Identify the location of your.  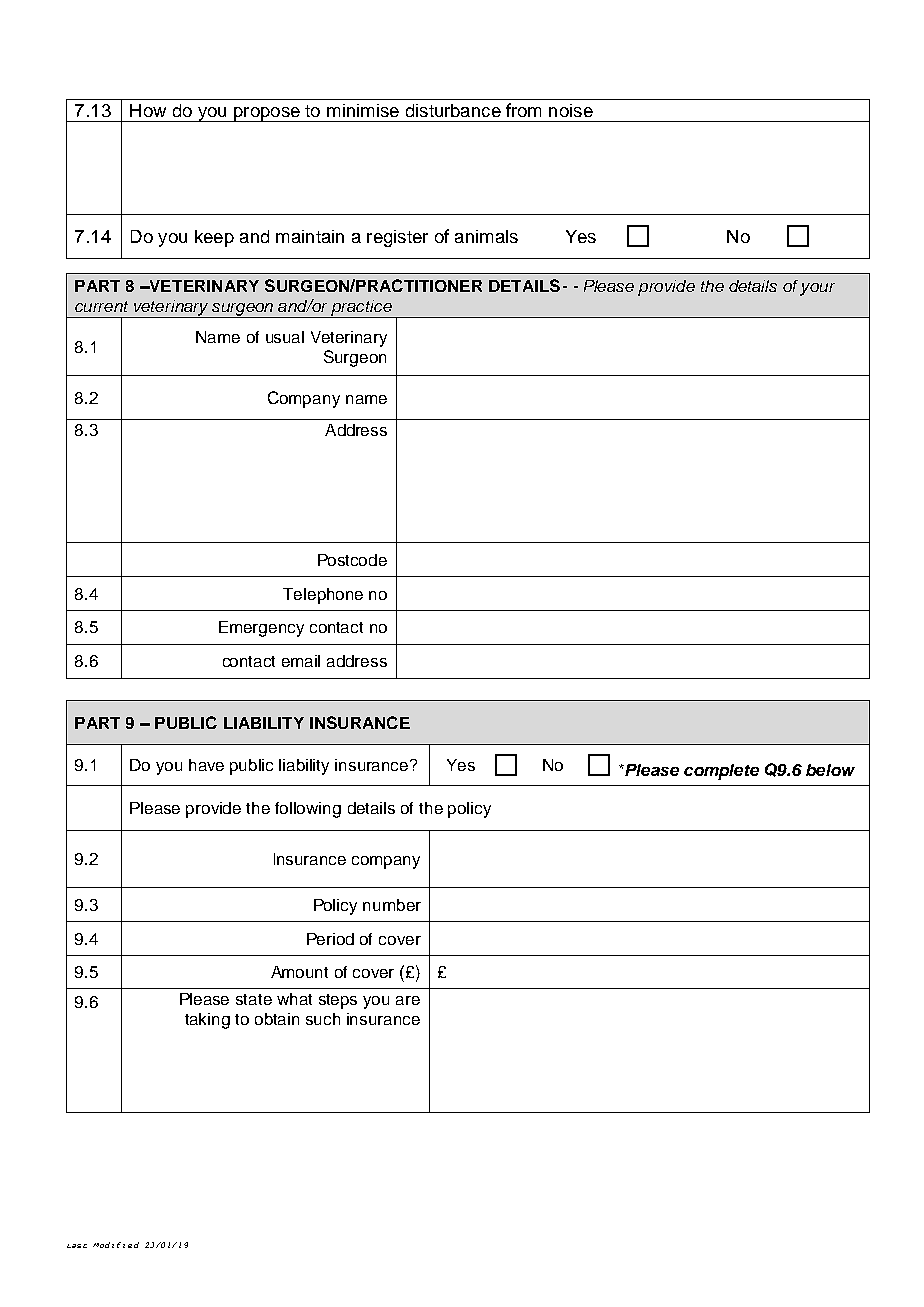
(817, 289).
